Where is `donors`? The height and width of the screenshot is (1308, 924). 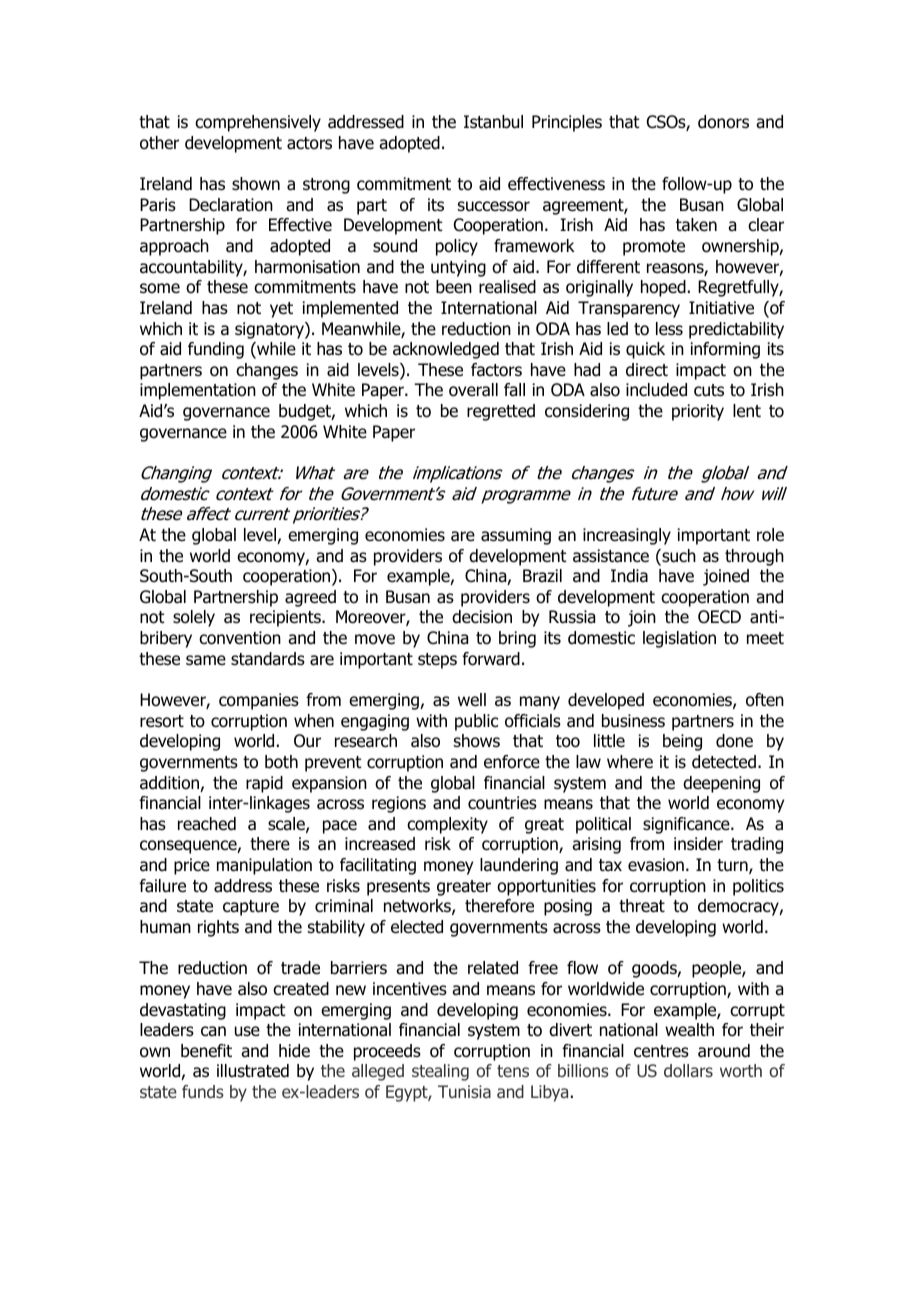 donors is located at coordinates (723, 122).
